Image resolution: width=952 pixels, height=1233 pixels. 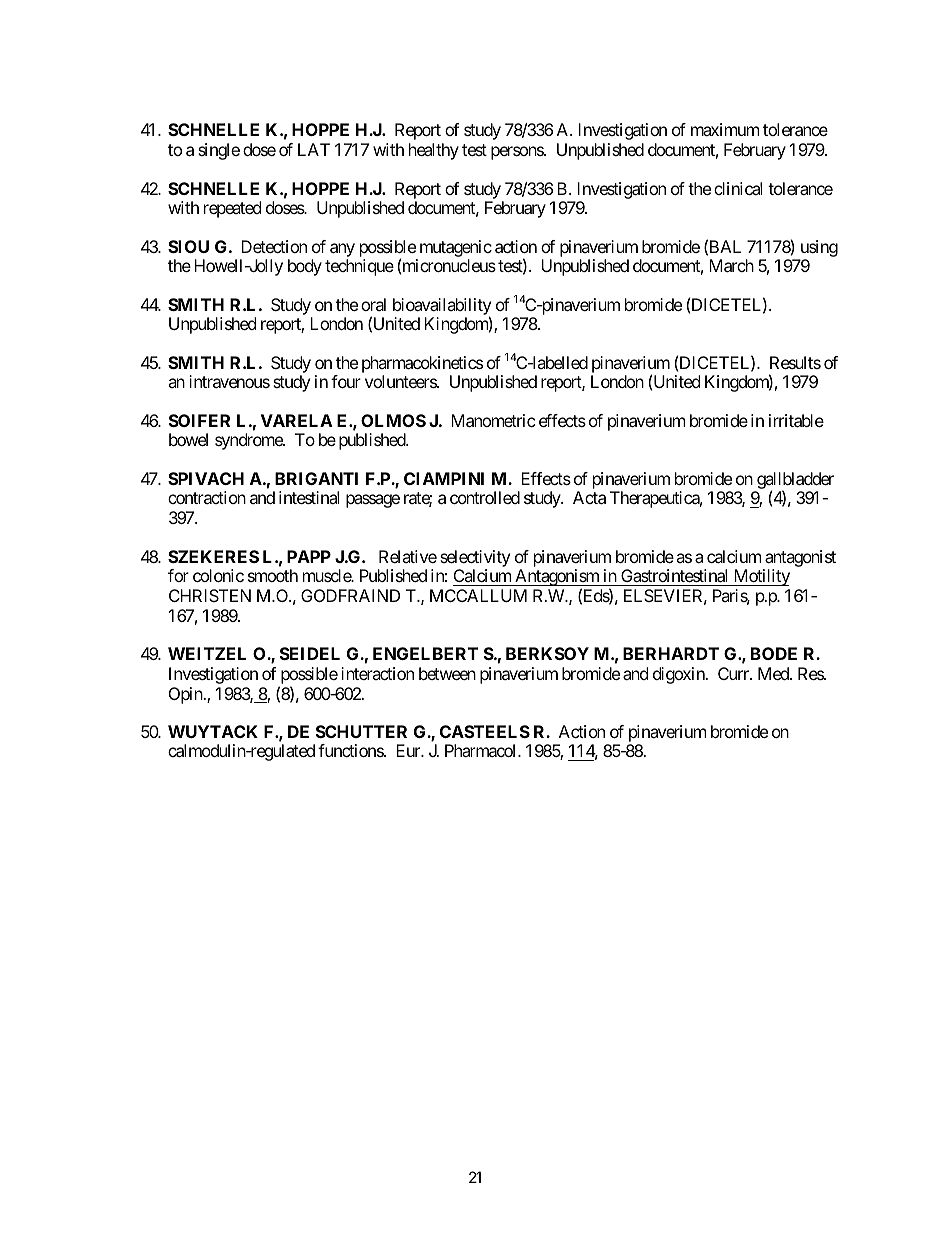 I want to click on gallbladder, so click(x=794, y=482).
